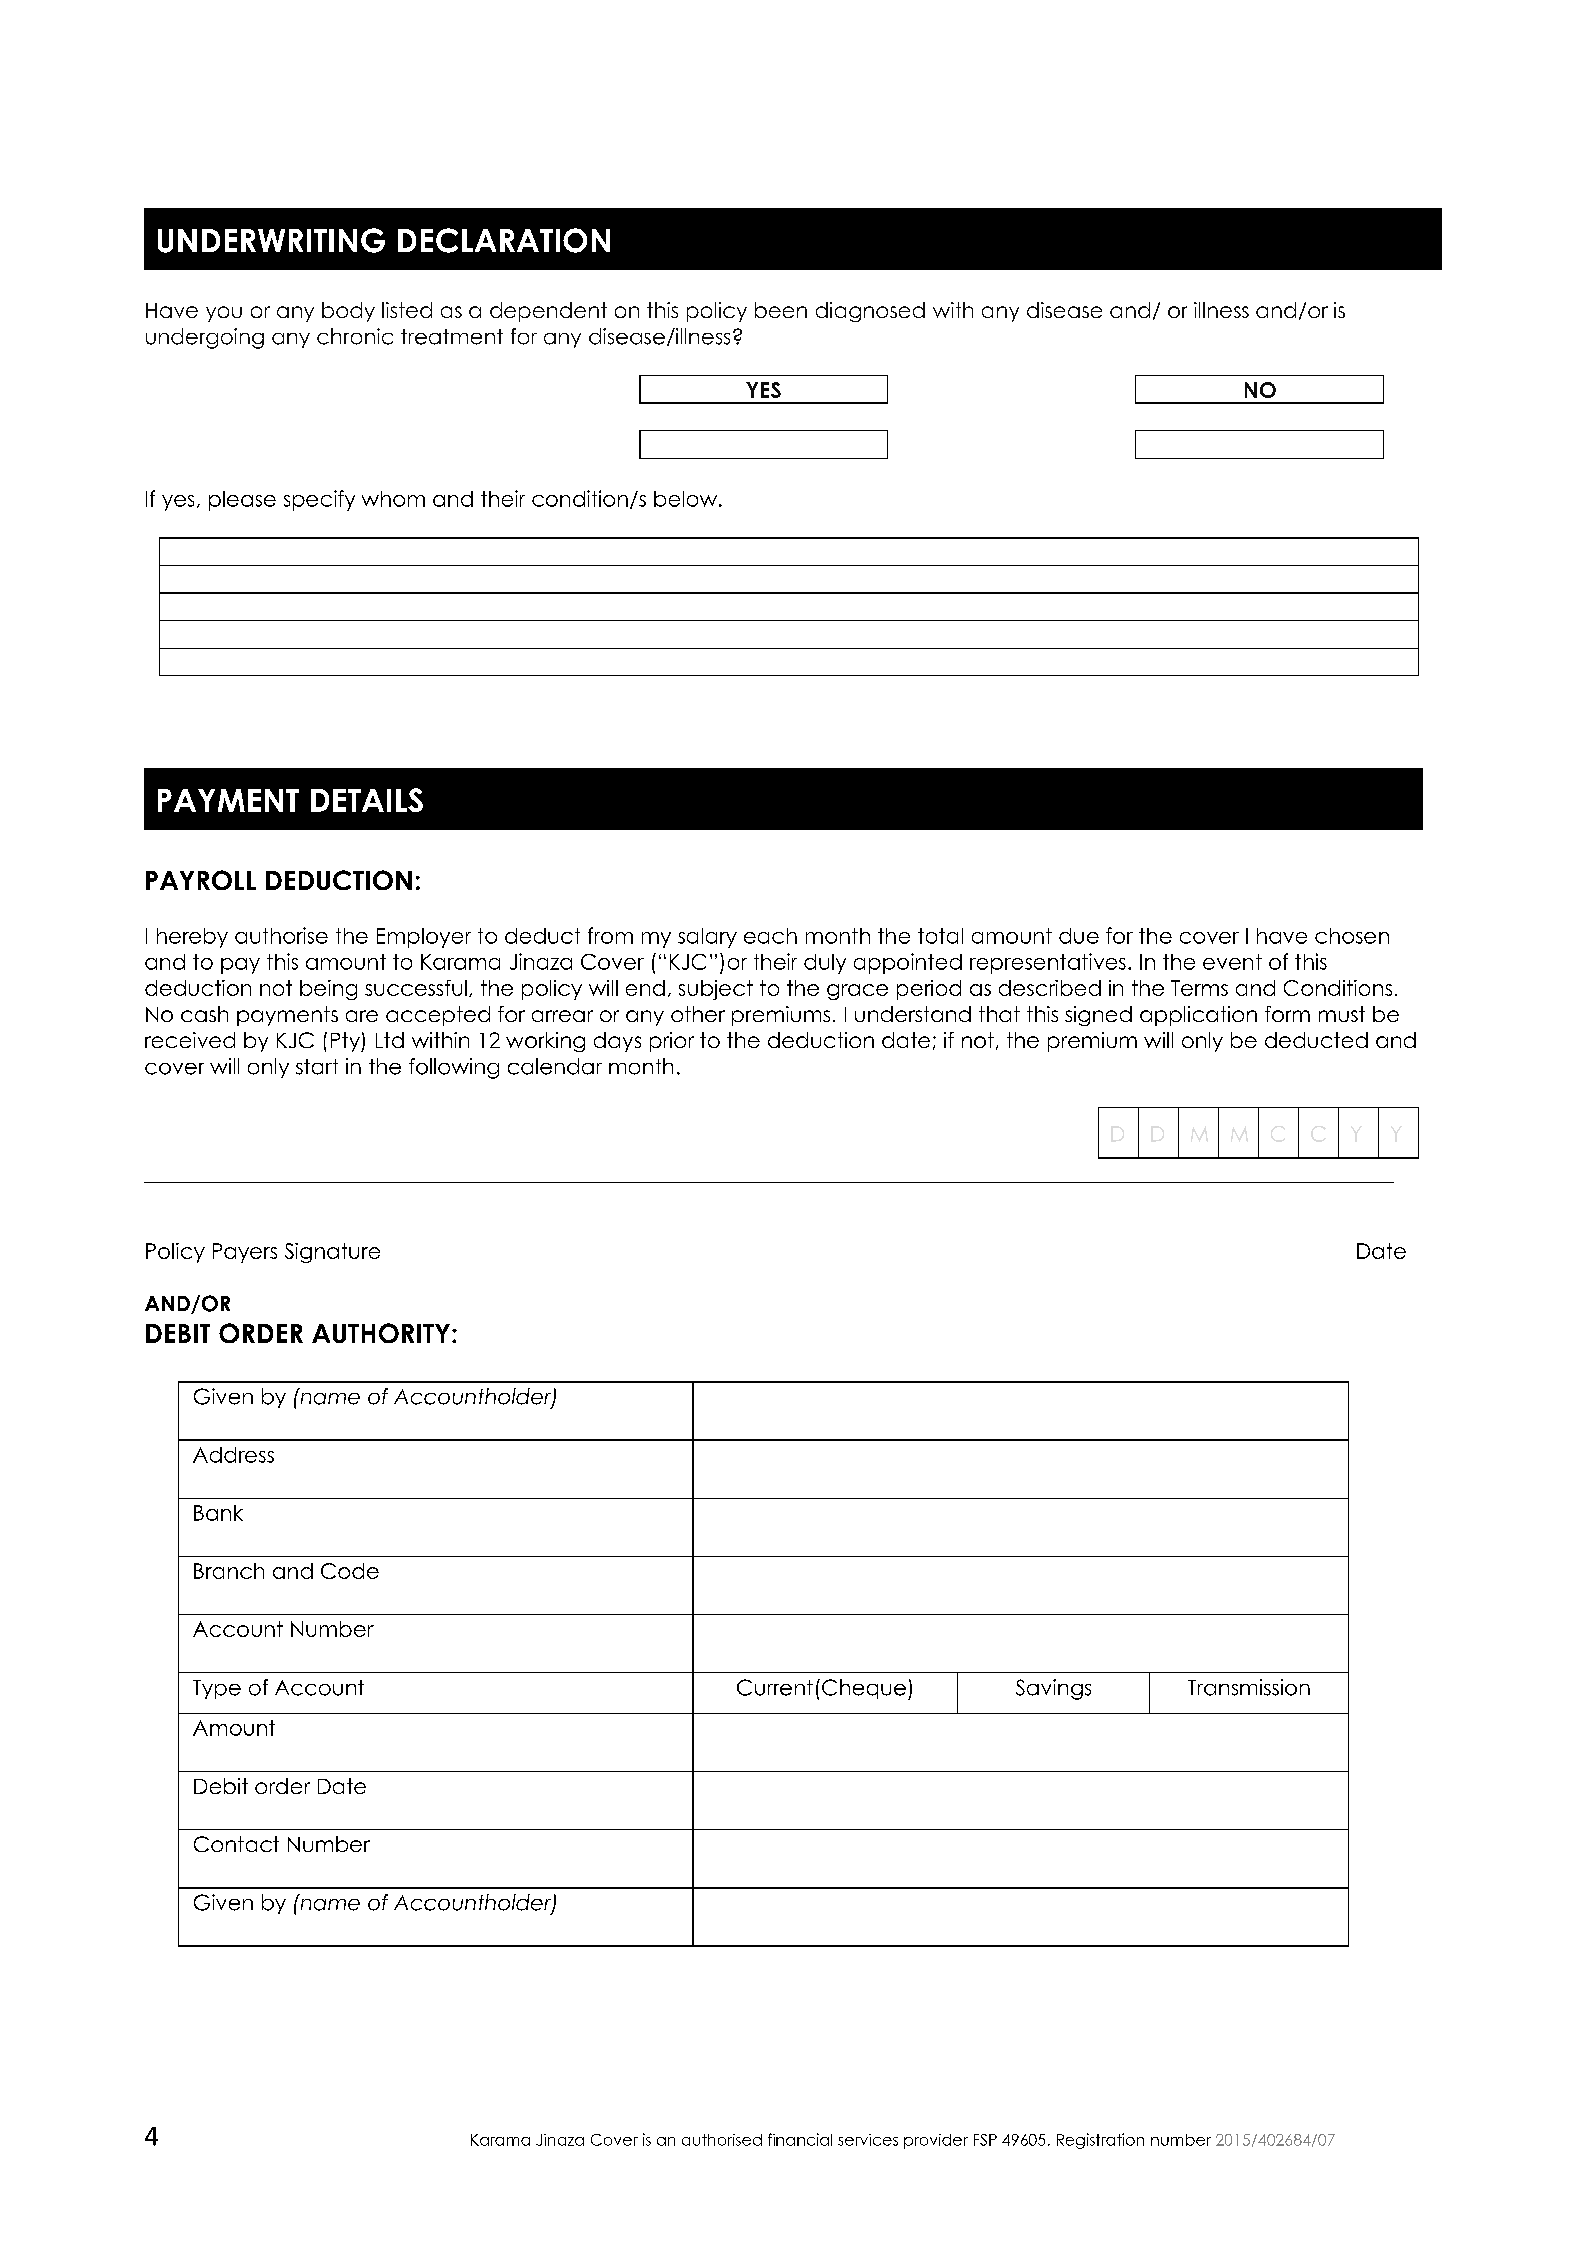 The width and height of the screenshot is (1589, 2248). I want to click on diagnosed, so click(870, 312).
